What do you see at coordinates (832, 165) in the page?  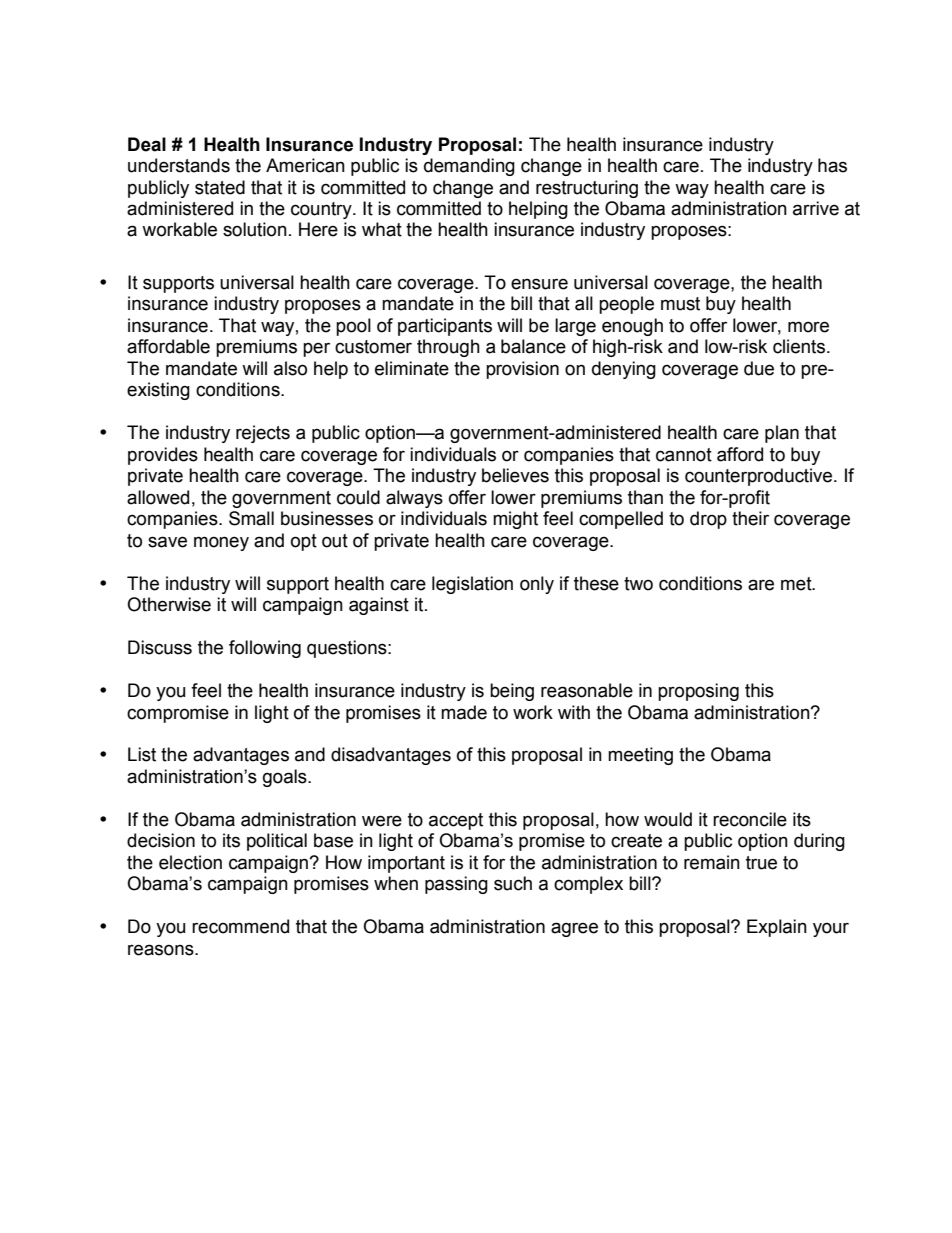 I see `has` at bounding box center [832, 165].
